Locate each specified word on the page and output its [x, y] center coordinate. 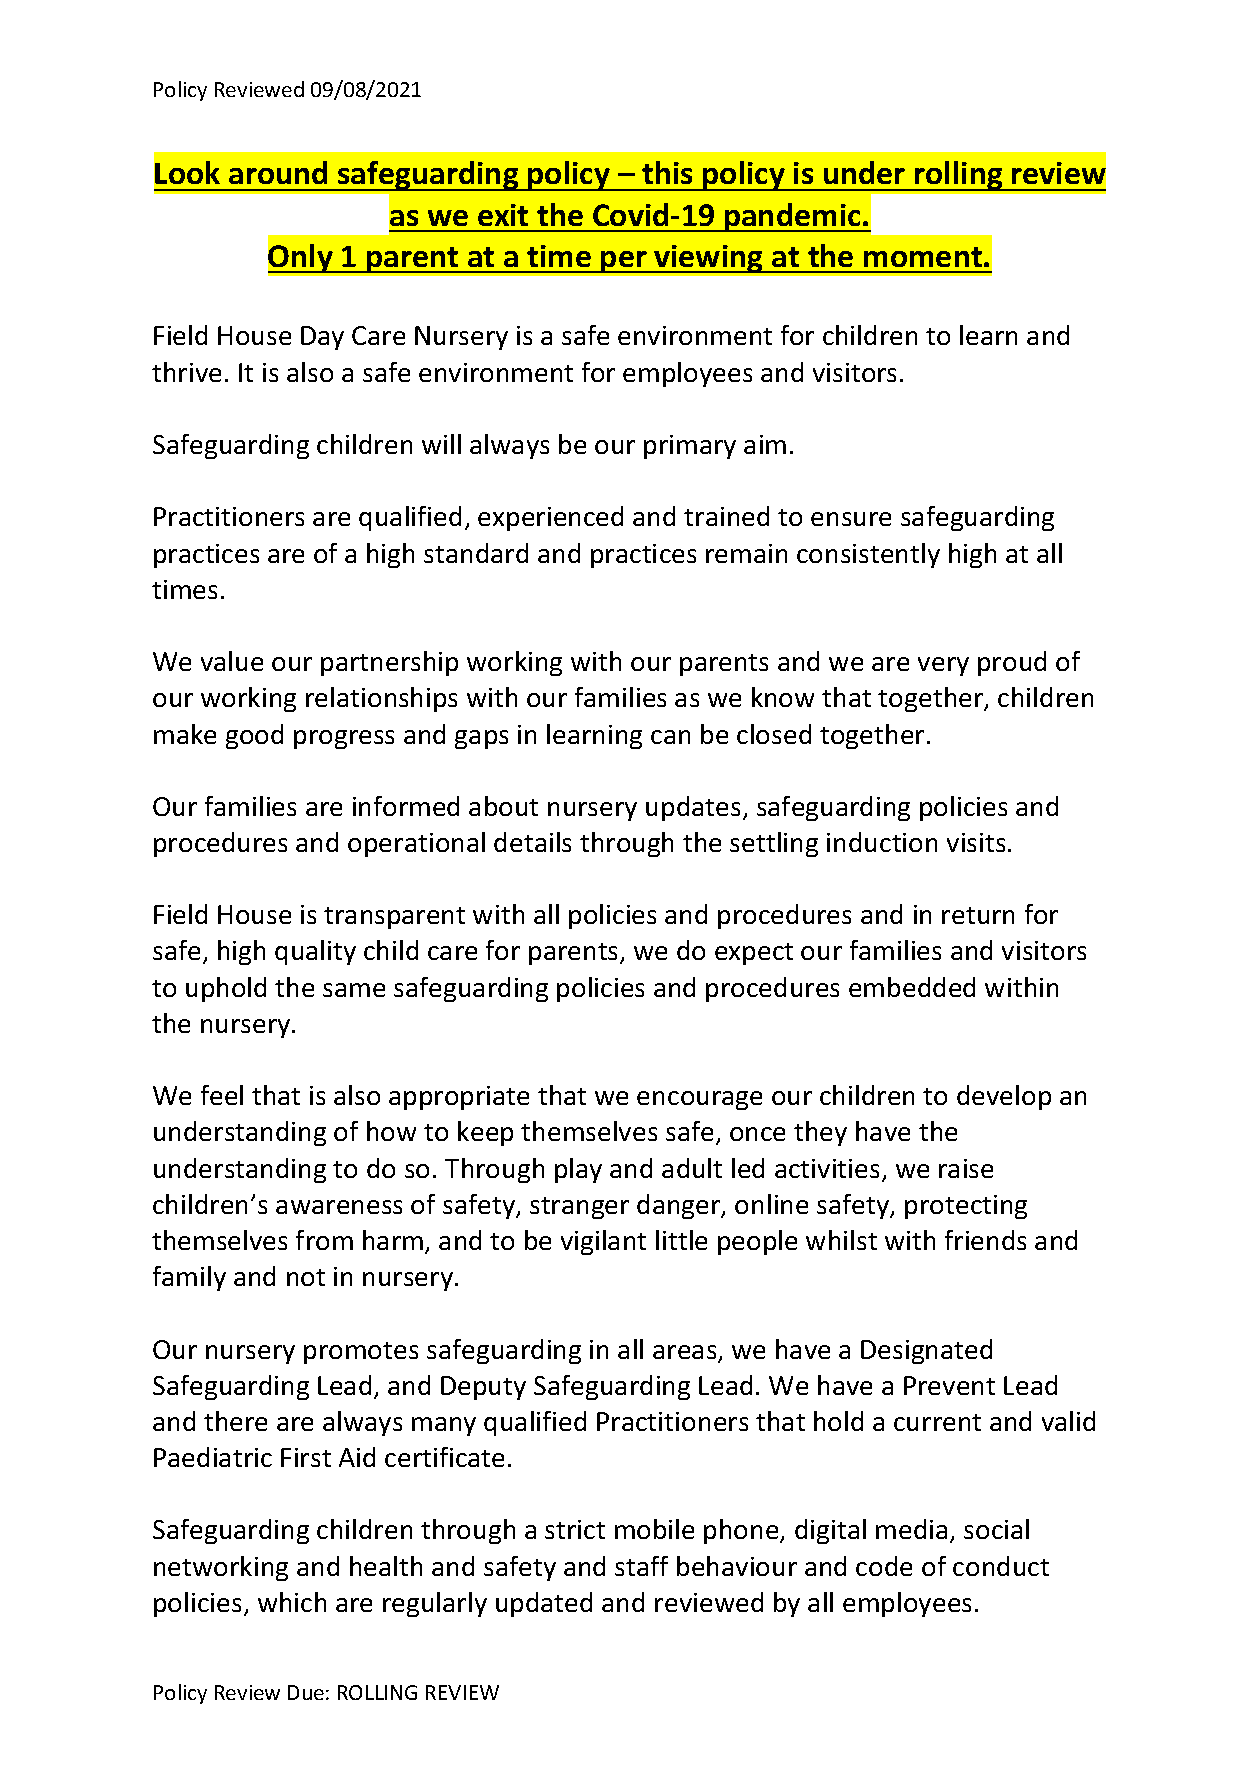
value [232, 661]
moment [923, 257]
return [978, 915]
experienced [550, 518]
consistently [868, 555]
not [306, 1277]
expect [754, 954]
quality [315, 952]
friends [985, 1240]
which [292, 1602]
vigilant [603, 1242]
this [667, 172]
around [278, 172]
